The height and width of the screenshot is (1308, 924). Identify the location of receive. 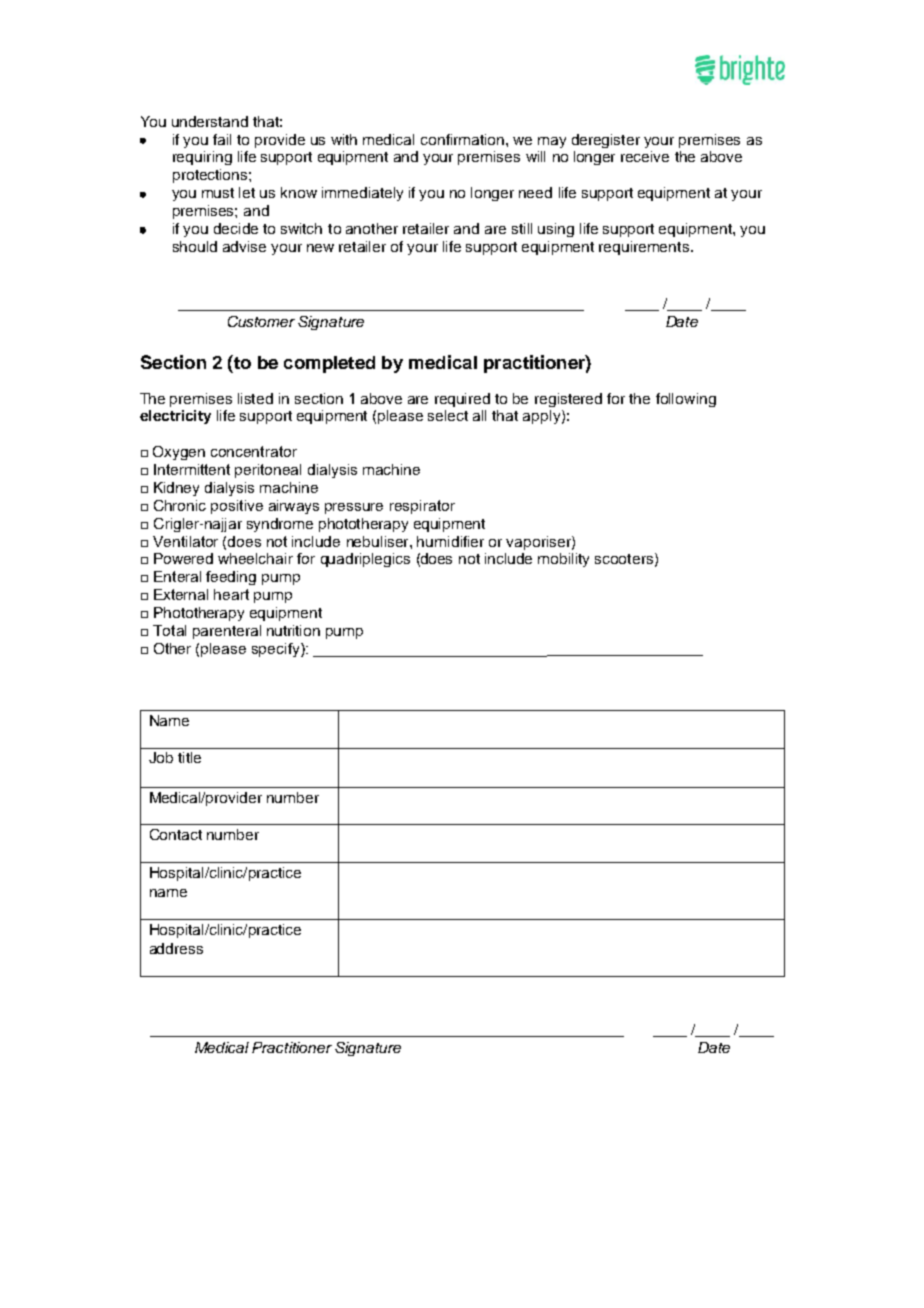
(645, 156).
